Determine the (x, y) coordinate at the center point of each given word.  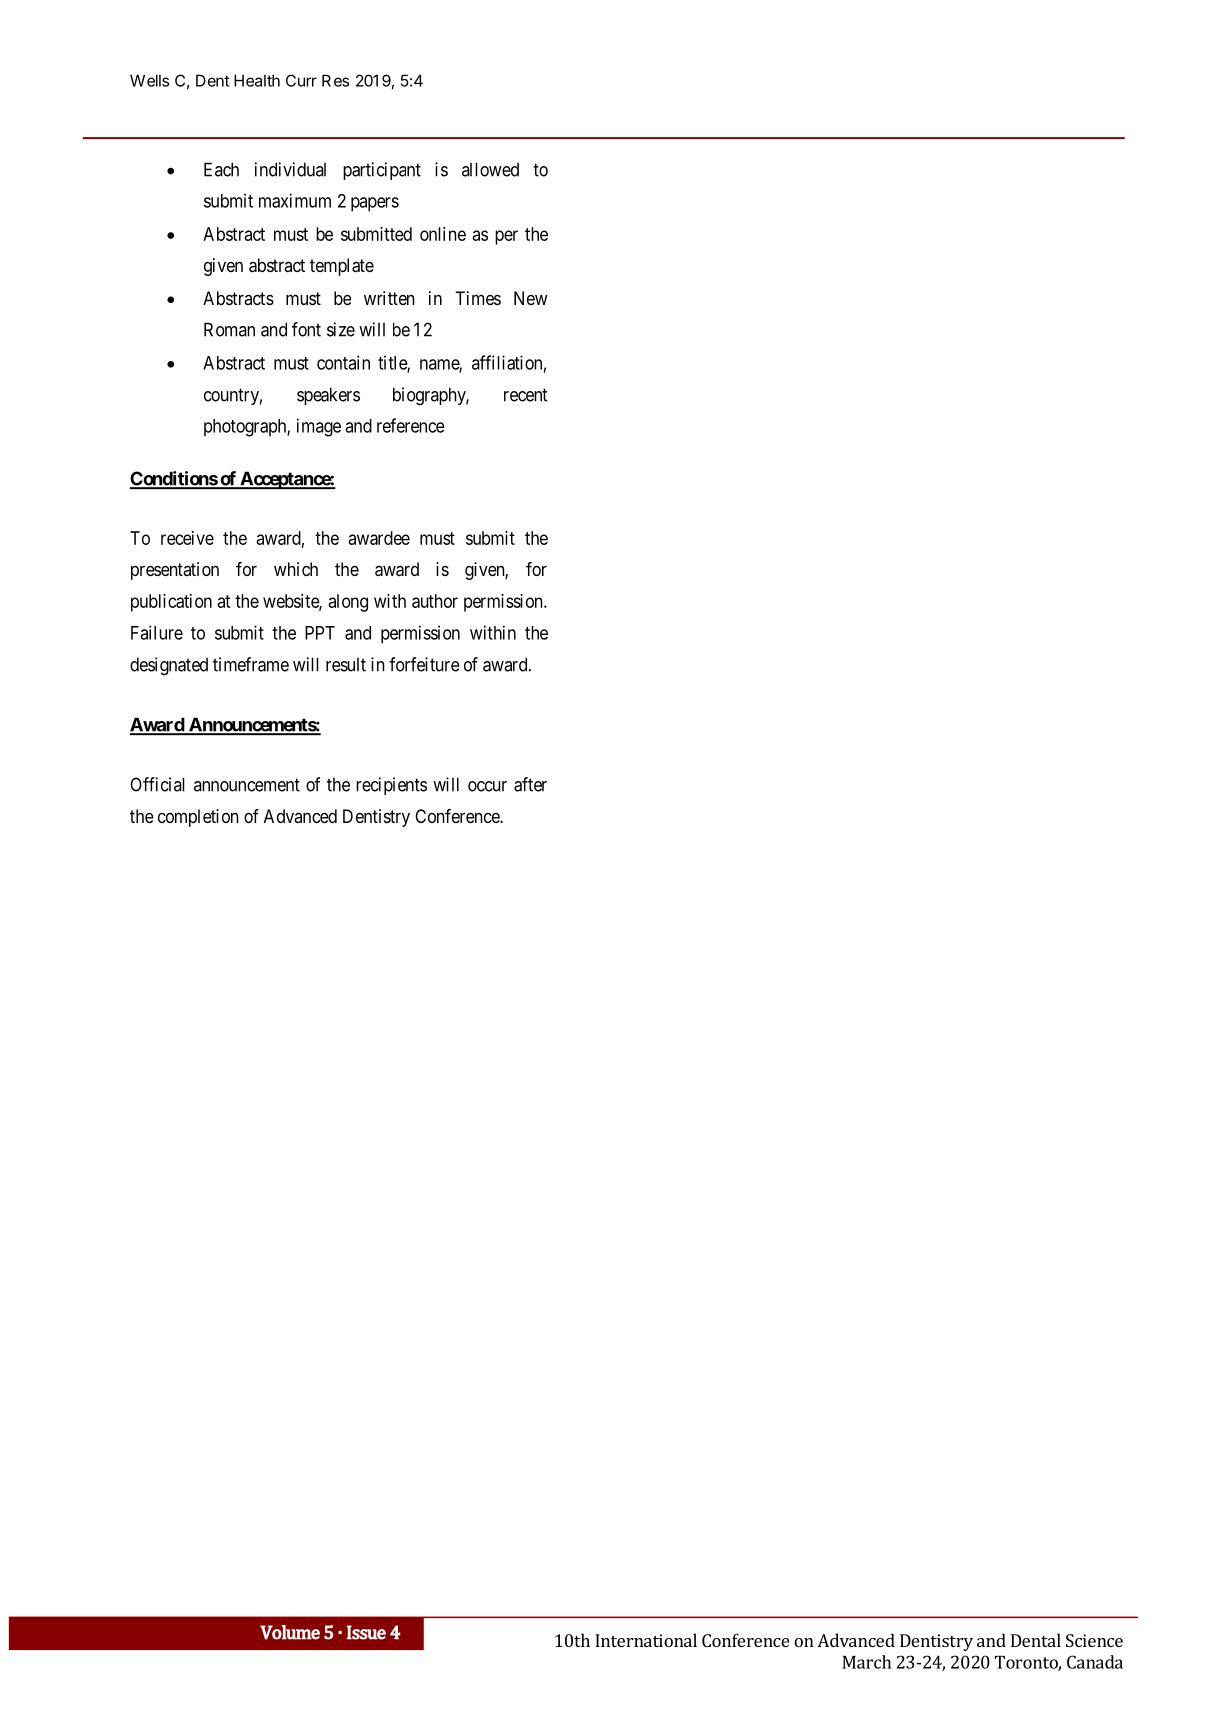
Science (1094, 1640)
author (435, 601)
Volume (290, 1632)
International (646, 1640)
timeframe (251, 664)
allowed (490, 169)
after (530, 784)
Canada (1095, 1662)
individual (290, 169)
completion (198, 818)
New (531, 298)
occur (487, 786)
